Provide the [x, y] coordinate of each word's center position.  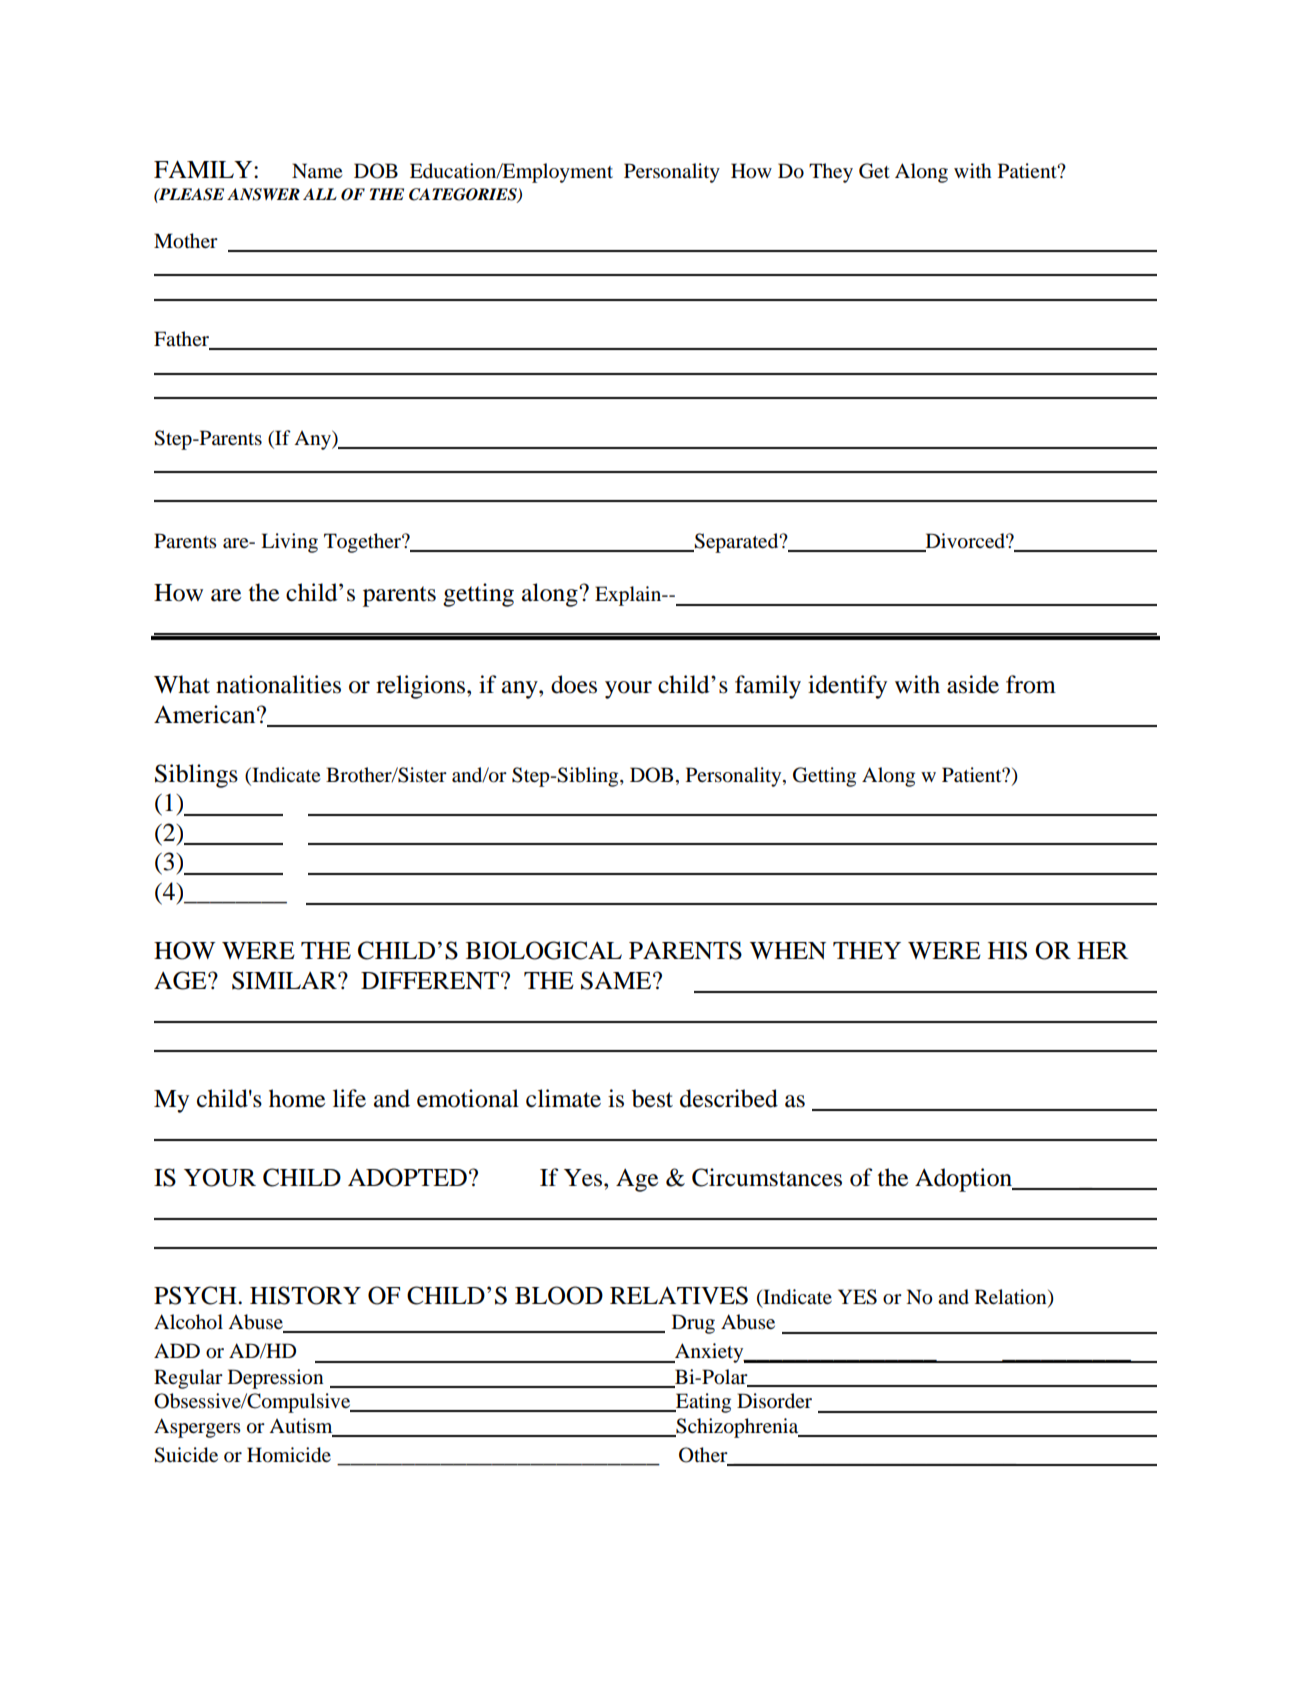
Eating [702, 1403]
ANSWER [263, 194]
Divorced [965, 542]
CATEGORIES [464, 195]
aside [973, 684]
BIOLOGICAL [544, 950]
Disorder [774, 1401]
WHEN [788, 950]
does [574, 684]
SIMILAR [285, 980]
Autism [302, 1427]
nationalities [278, 684]
